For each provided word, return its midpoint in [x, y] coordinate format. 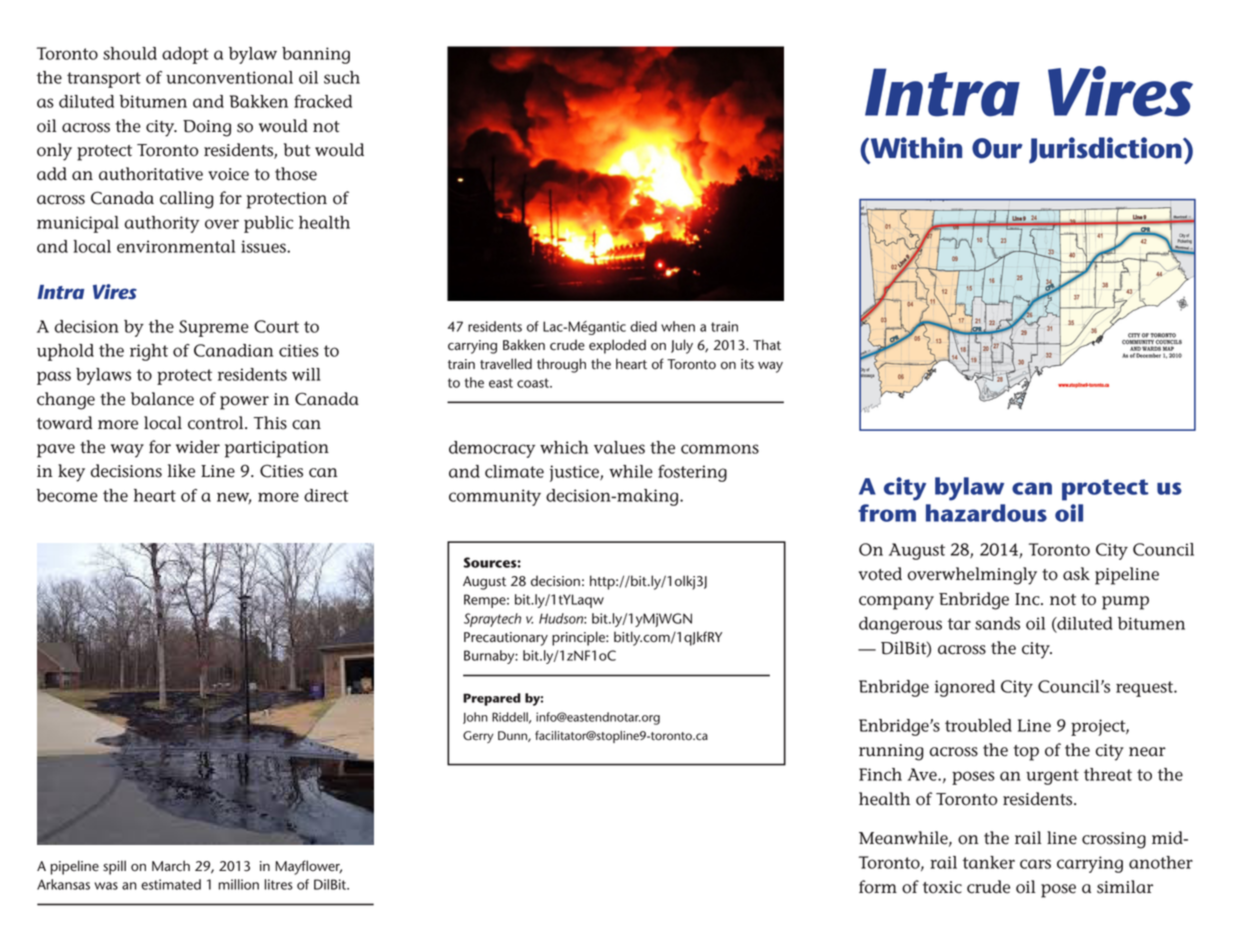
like [181, 471]
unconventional [229, 77]
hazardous [986, 513]
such [342, 77]
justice [575, 473]
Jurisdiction [1106, 150]
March [171, 866]
